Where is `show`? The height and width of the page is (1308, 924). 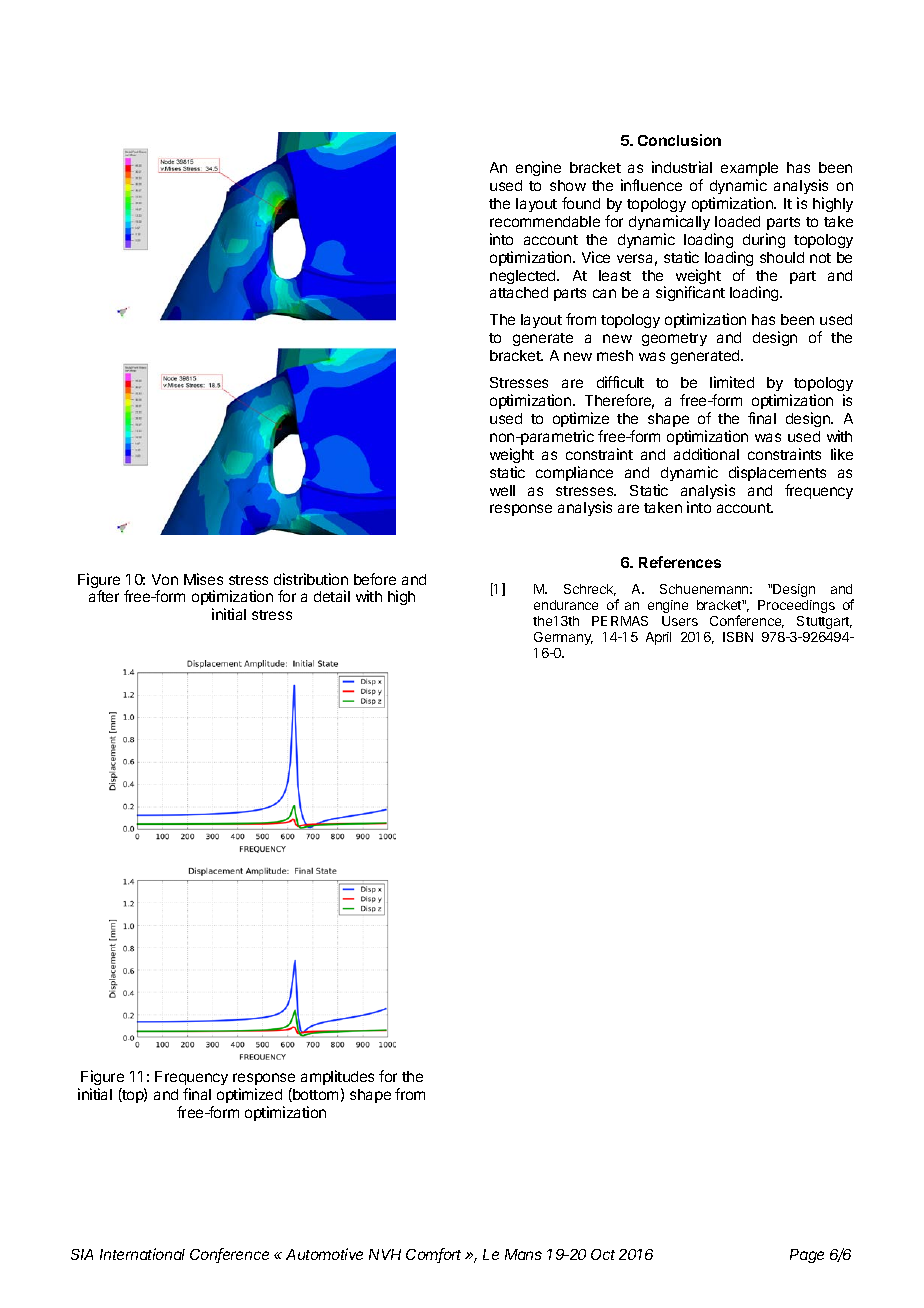 show is located at coordinates (568, 185).
